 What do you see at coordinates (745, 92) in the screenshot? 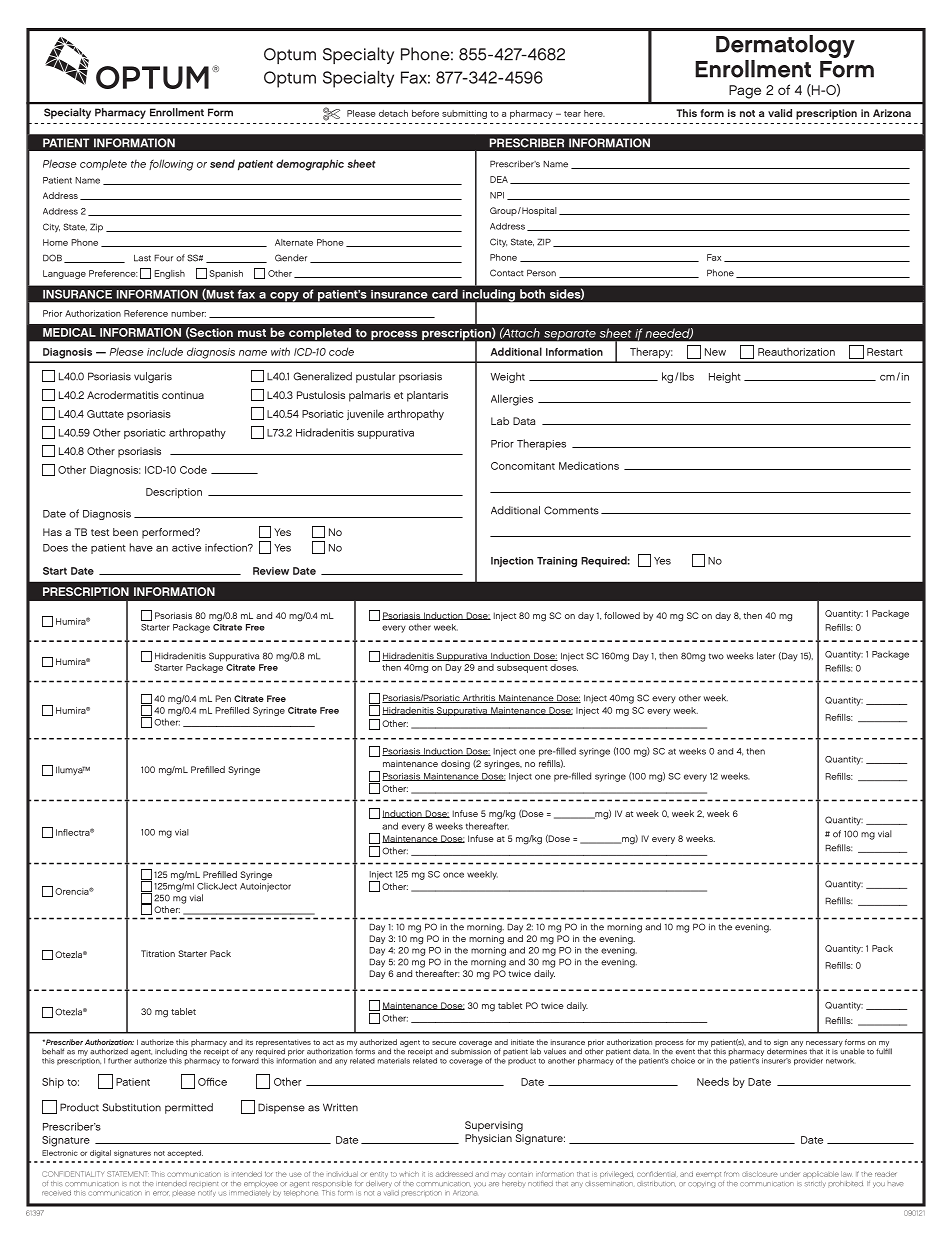
I see `Page` at bounding box center [745, 92].
